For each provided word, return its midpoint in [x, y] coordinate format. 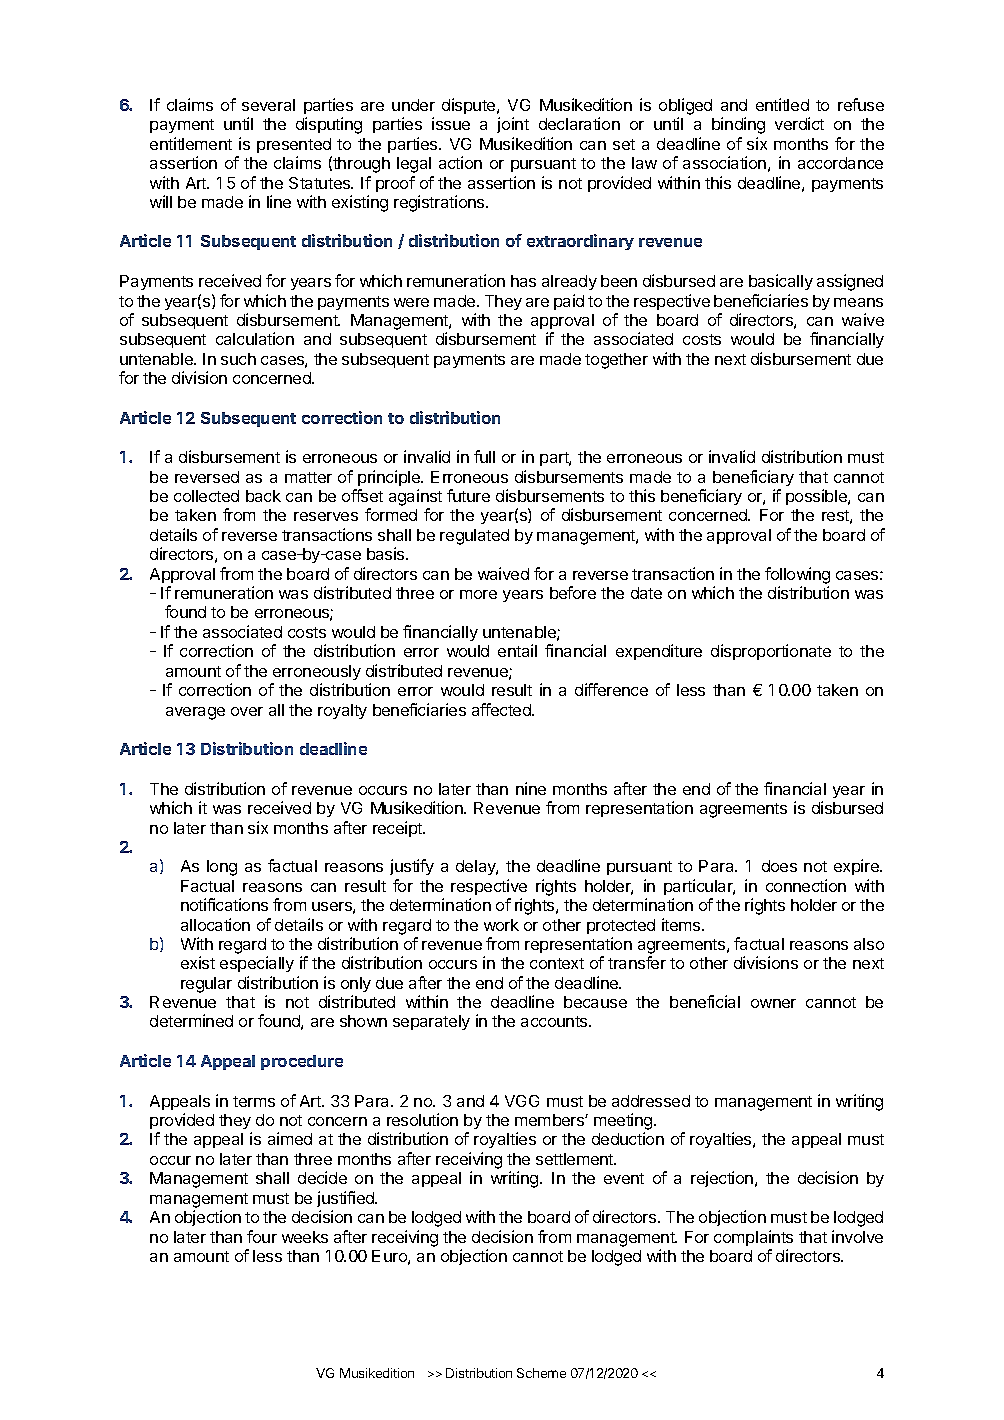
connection [806, 885]
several [268, 105]
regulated [474, 537]
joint [513, 125]
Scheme [541, 1373]
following [797, 575]
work [501, 925]
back [263, 496]
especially [257, 964]
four [262, 1236]
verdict [799, 123]
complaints [753, 1238]
